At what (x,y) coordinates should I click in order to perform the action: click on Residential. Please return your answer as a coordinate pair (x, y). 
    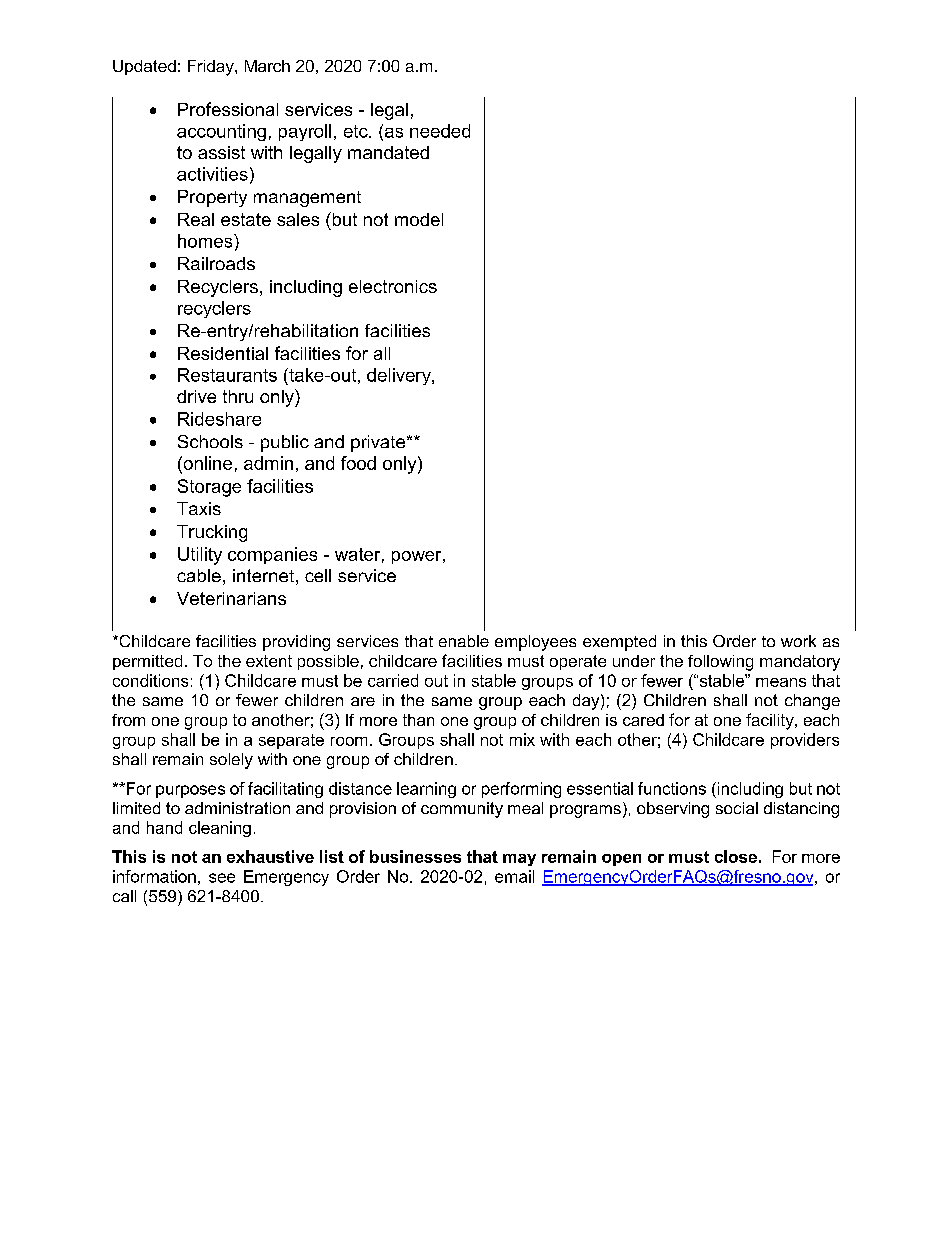
    Looking at the image, I should click on (223, 353).
